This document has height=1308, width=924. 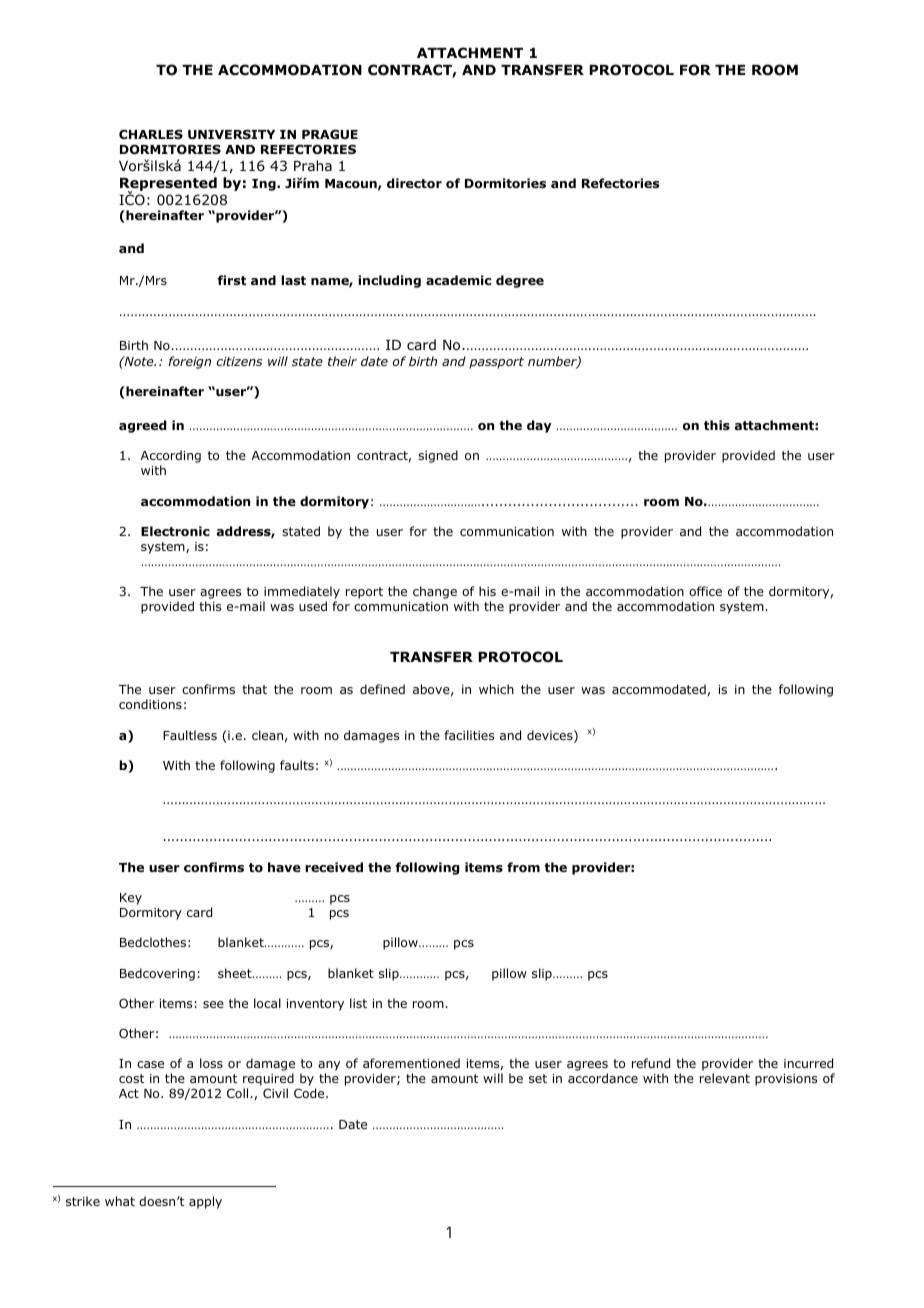 I want to click on degree, so click(x=520, y=281).
